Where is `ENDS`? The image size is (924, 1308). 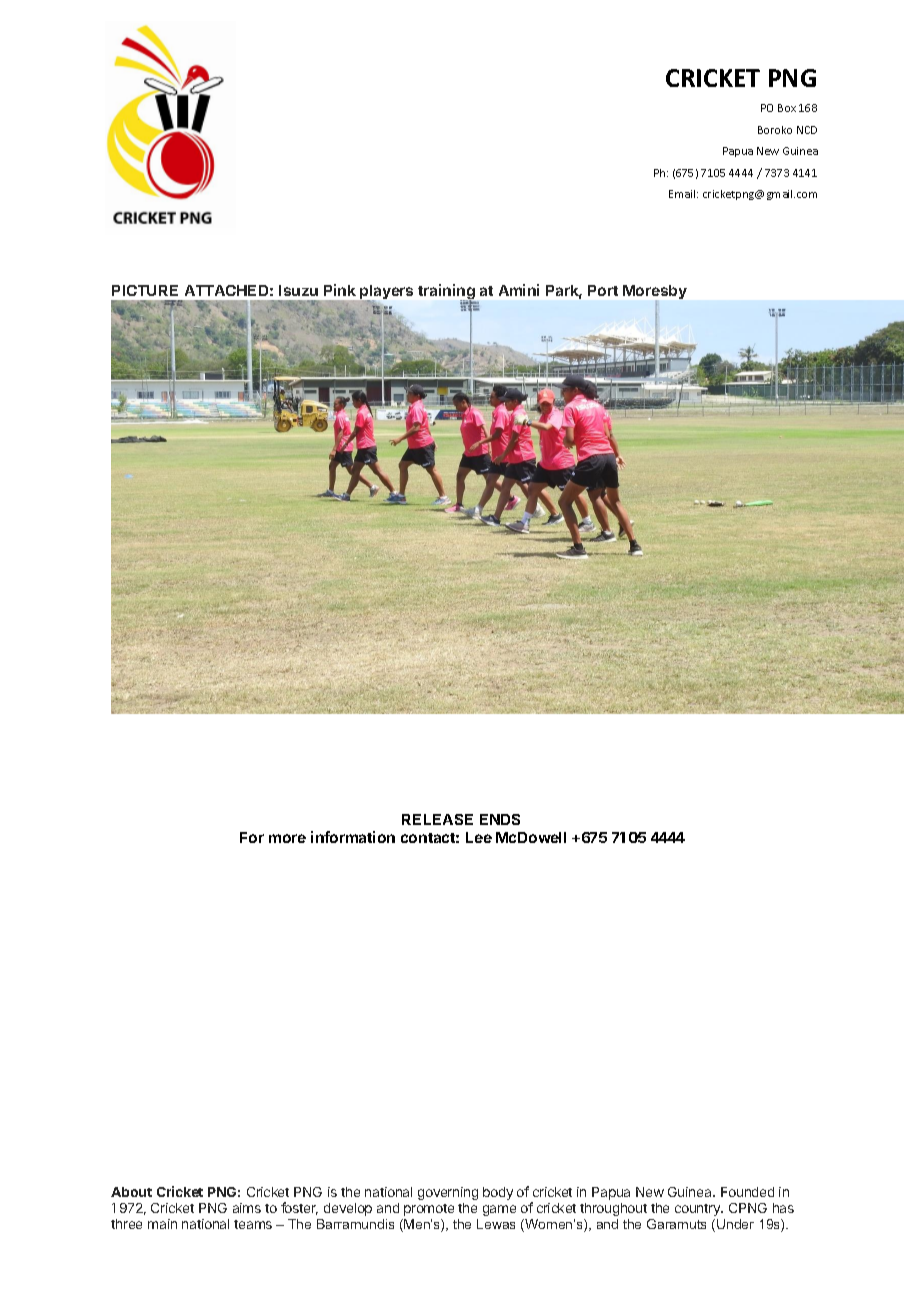 ENDS is located at coordinates (500, 819).
